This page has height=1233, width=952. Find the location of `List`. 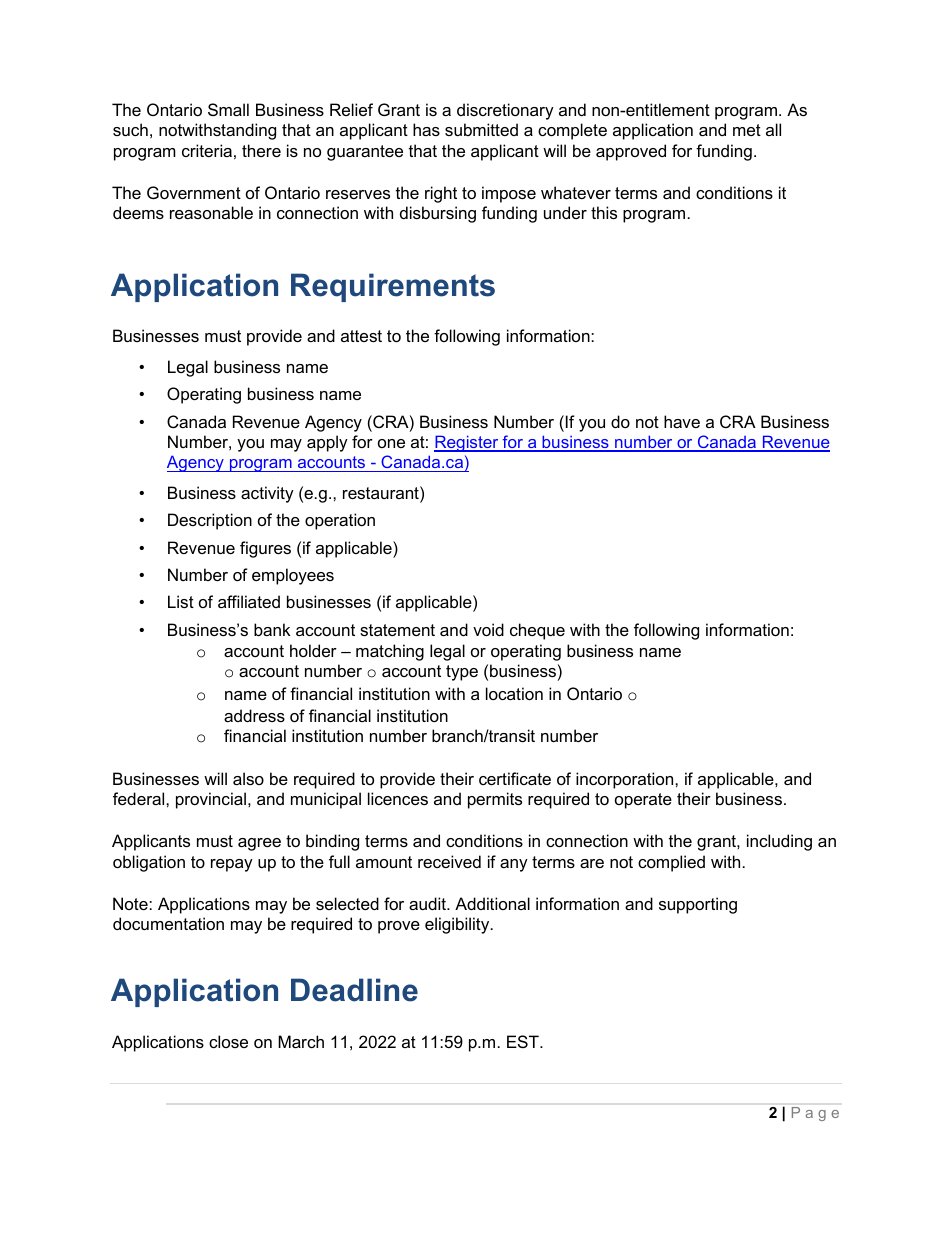

List is located at coordinates (181, 601).
